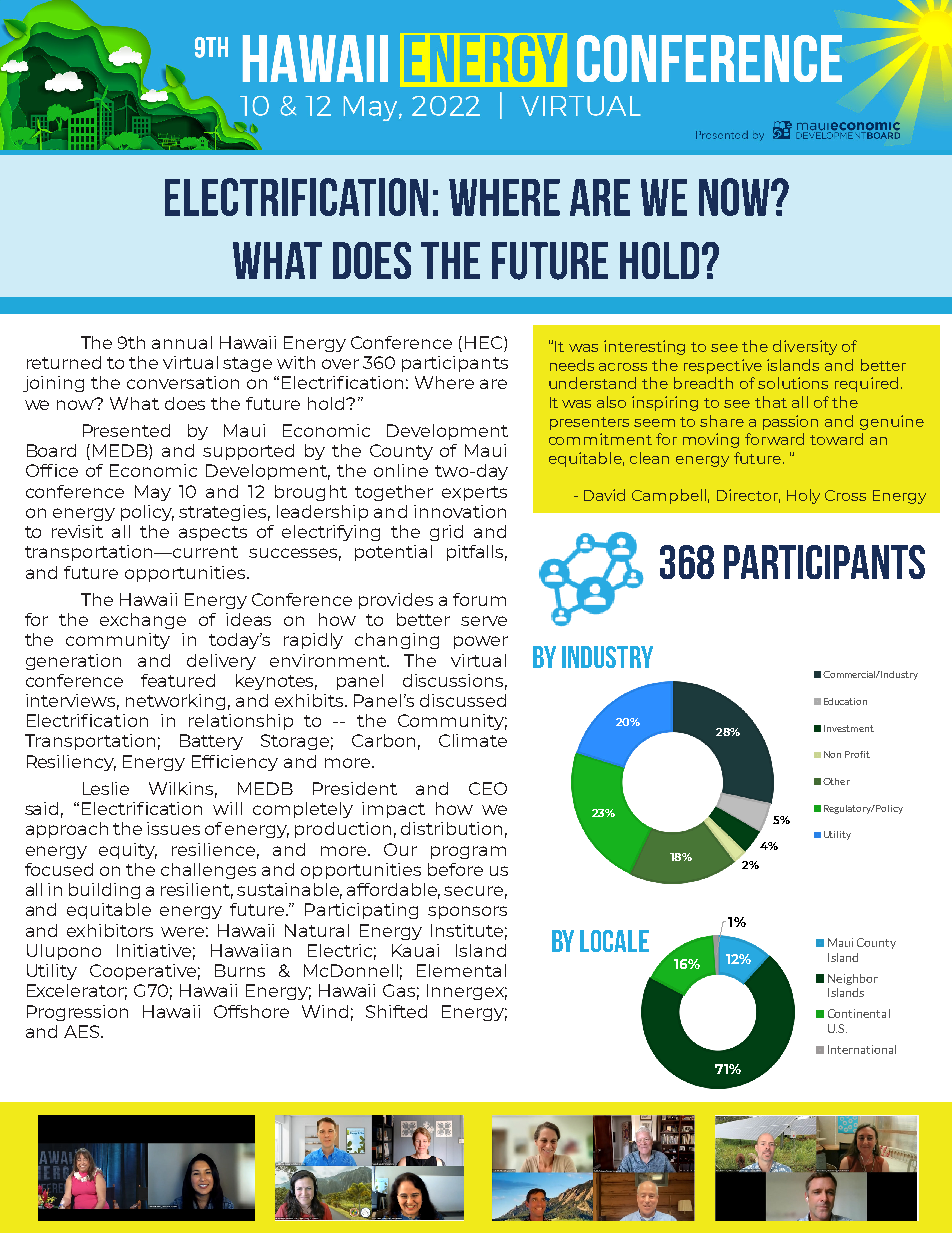 The image size is (952, 1233). What do you see at coordinates (83, 1031) in the document?
I see `AES` at bounding box center [83, 1031].
